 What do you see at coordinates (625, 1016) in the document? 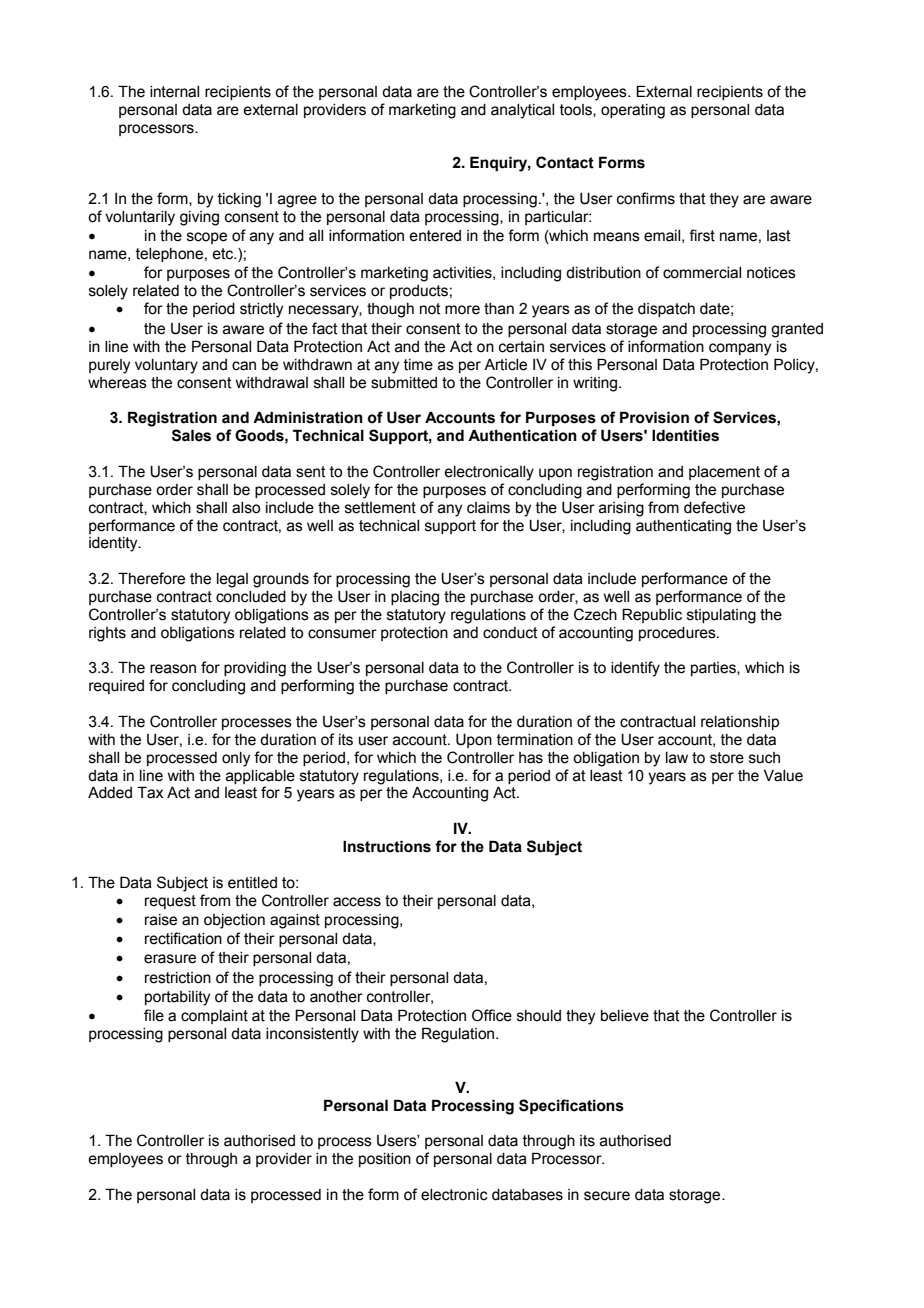
I see `believe` at bounding box center [625, 1016].
